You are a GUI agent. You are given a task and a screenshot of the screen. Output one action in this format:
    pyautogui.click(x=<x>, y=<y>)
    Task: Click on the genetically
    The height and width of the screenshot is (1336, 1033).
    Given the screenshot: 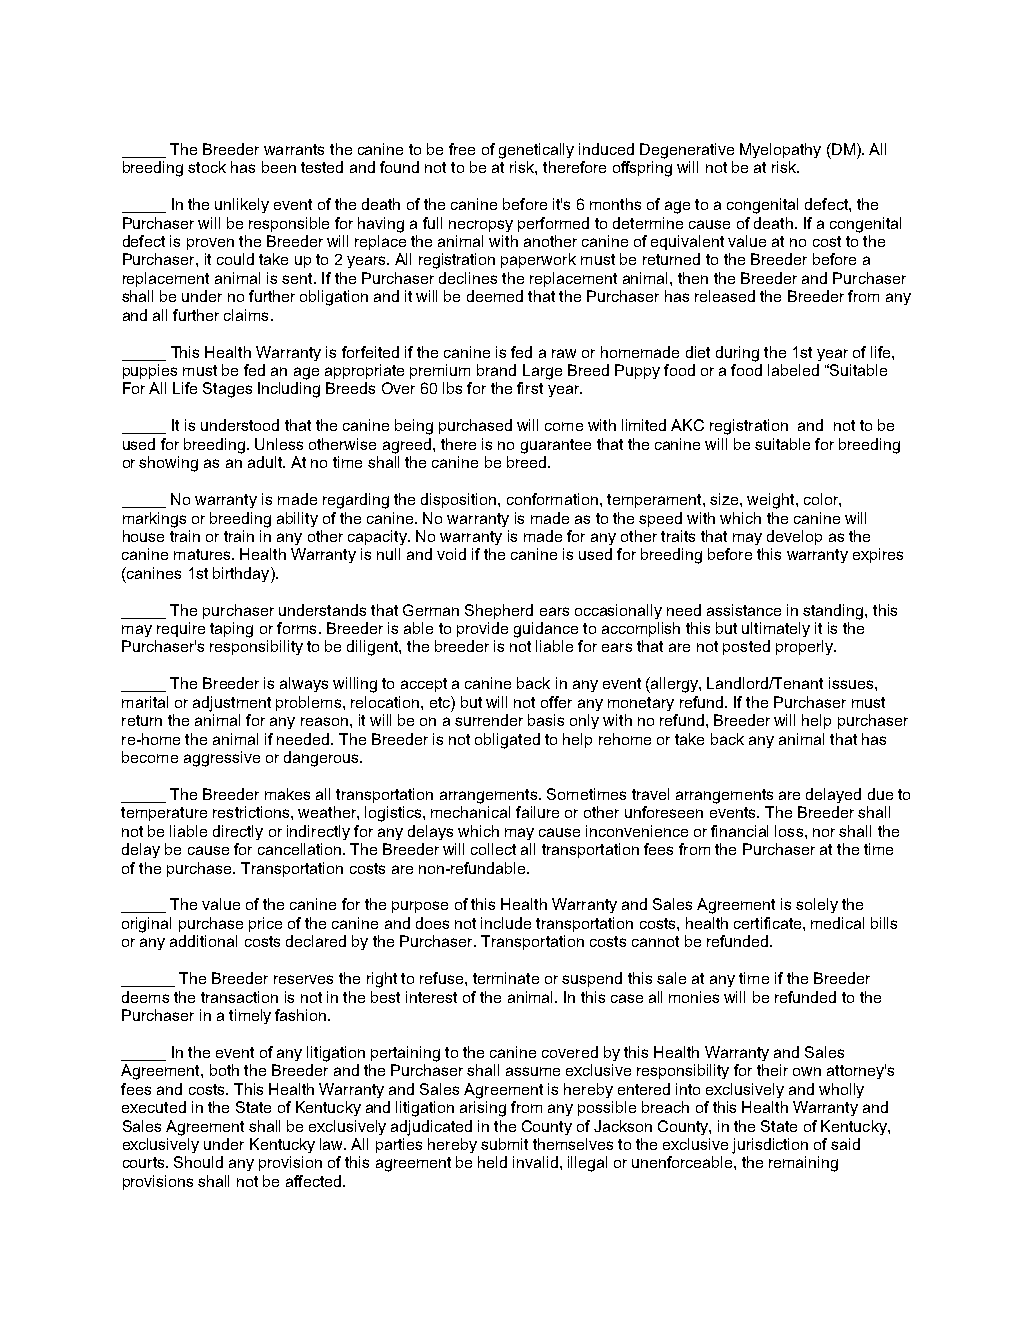 What is the action you would take?
    pyautogui.click(x=536, y=151)
